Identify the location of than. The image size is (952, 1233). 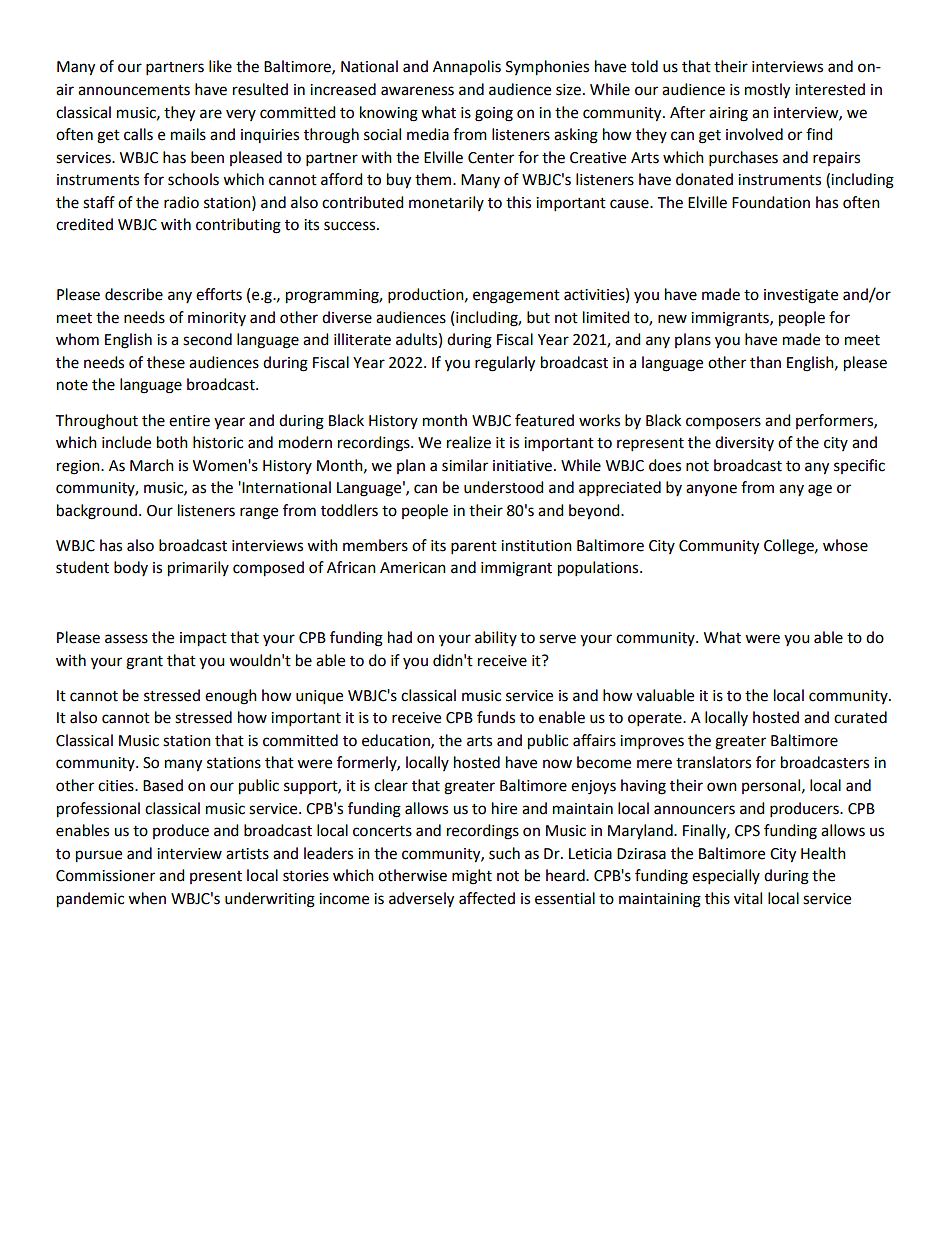
(765, 362).
